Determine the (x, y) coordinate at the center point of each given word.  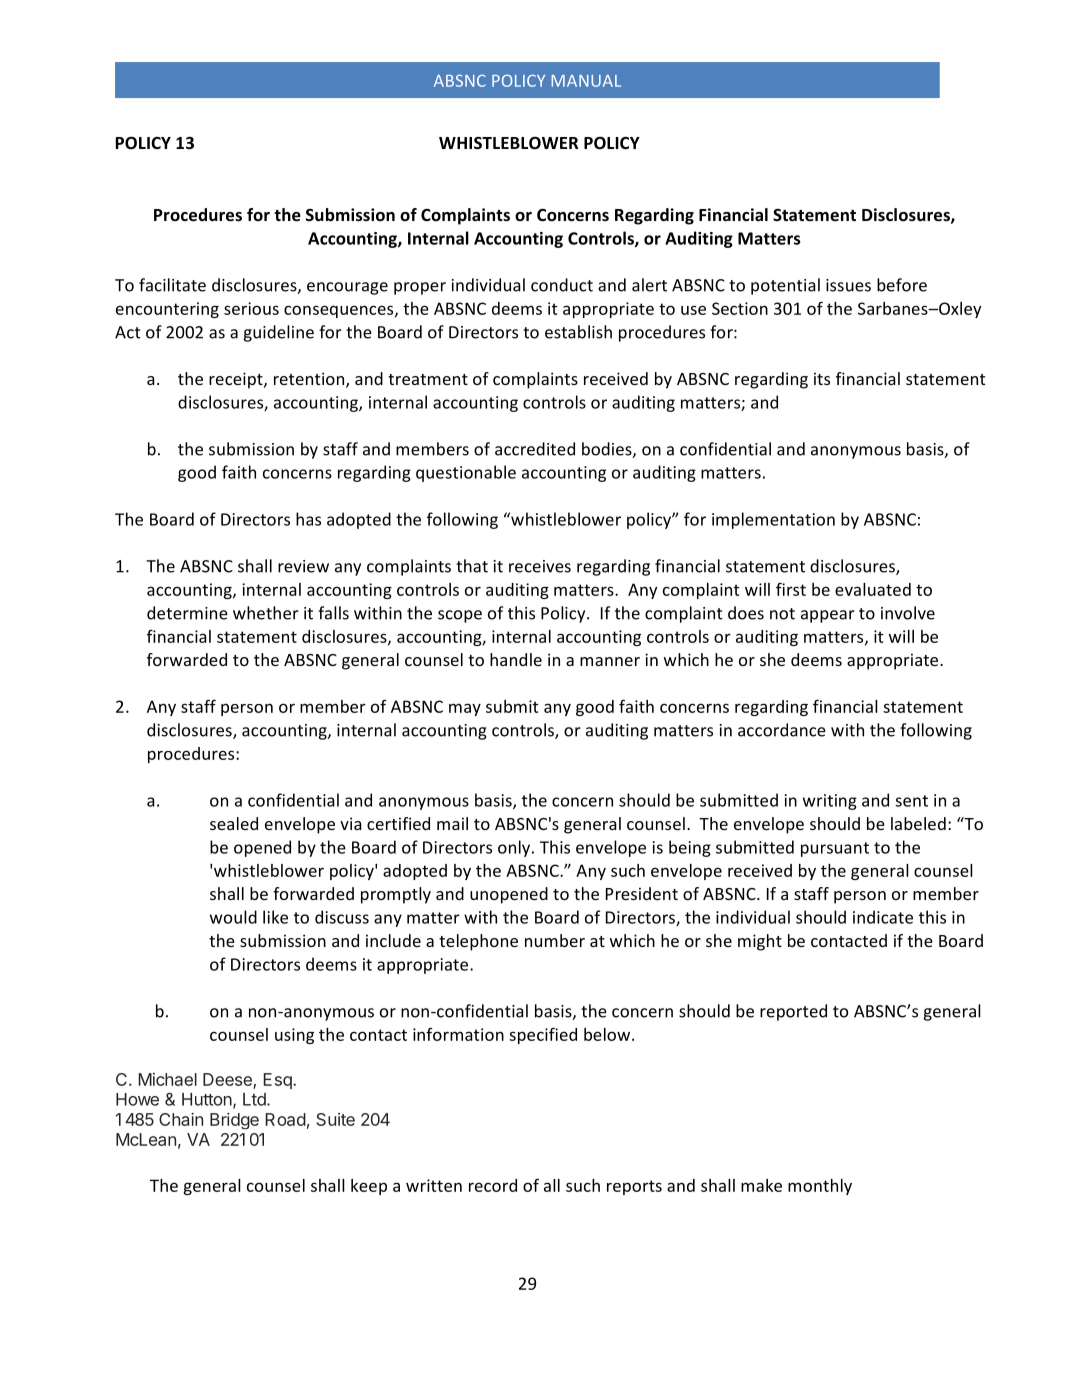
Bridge (234, 1121)
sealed (234, 823)
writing (830, 802)
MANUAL (586, 81)
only (515, 848)
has (308, 519)
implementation (773, 520)
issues (848, 285)
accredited (535, 449)
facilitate (172, 285)
